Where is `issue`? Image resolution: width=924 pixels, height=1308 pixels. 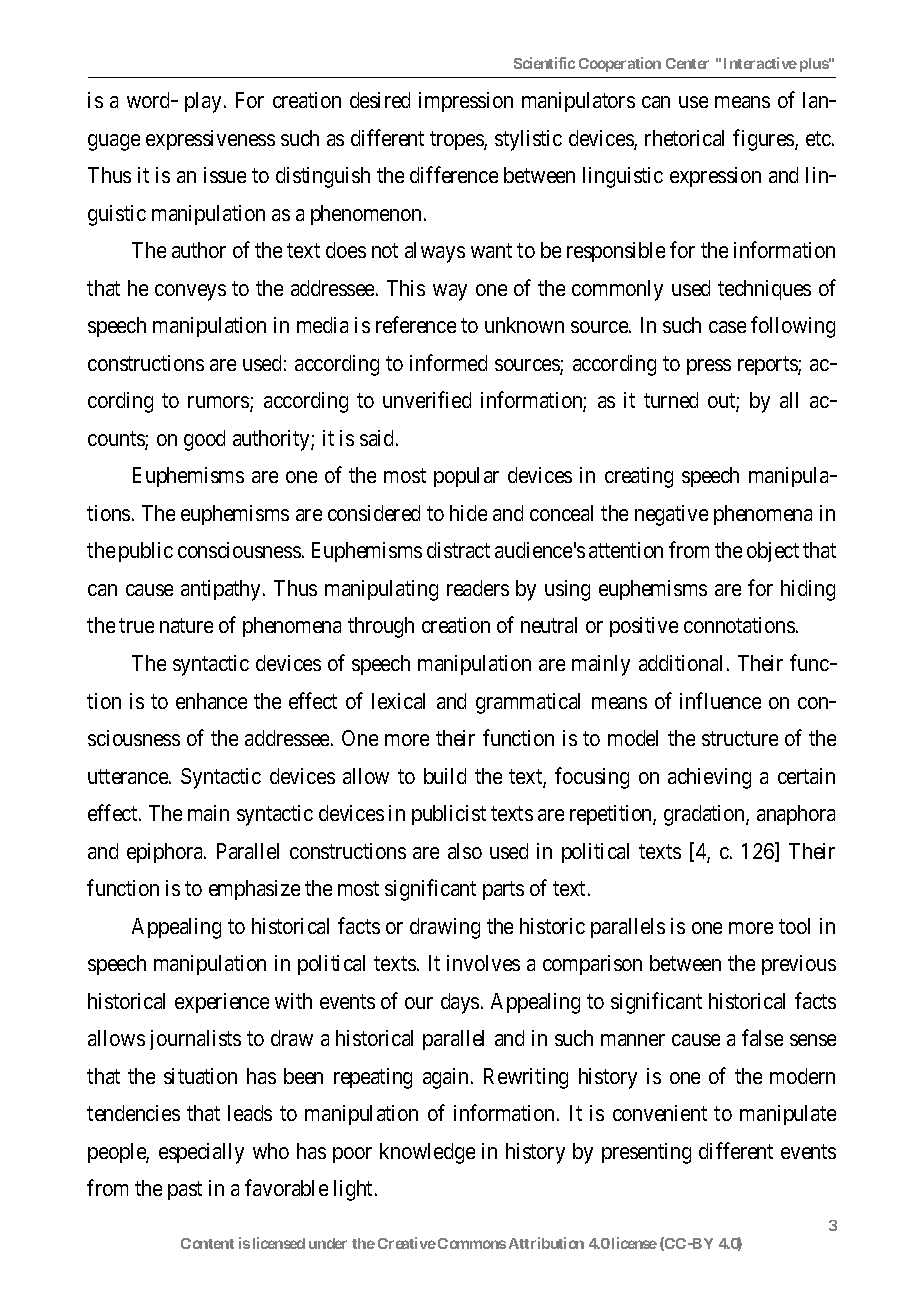
issue is located at coordinates (225, 175).
